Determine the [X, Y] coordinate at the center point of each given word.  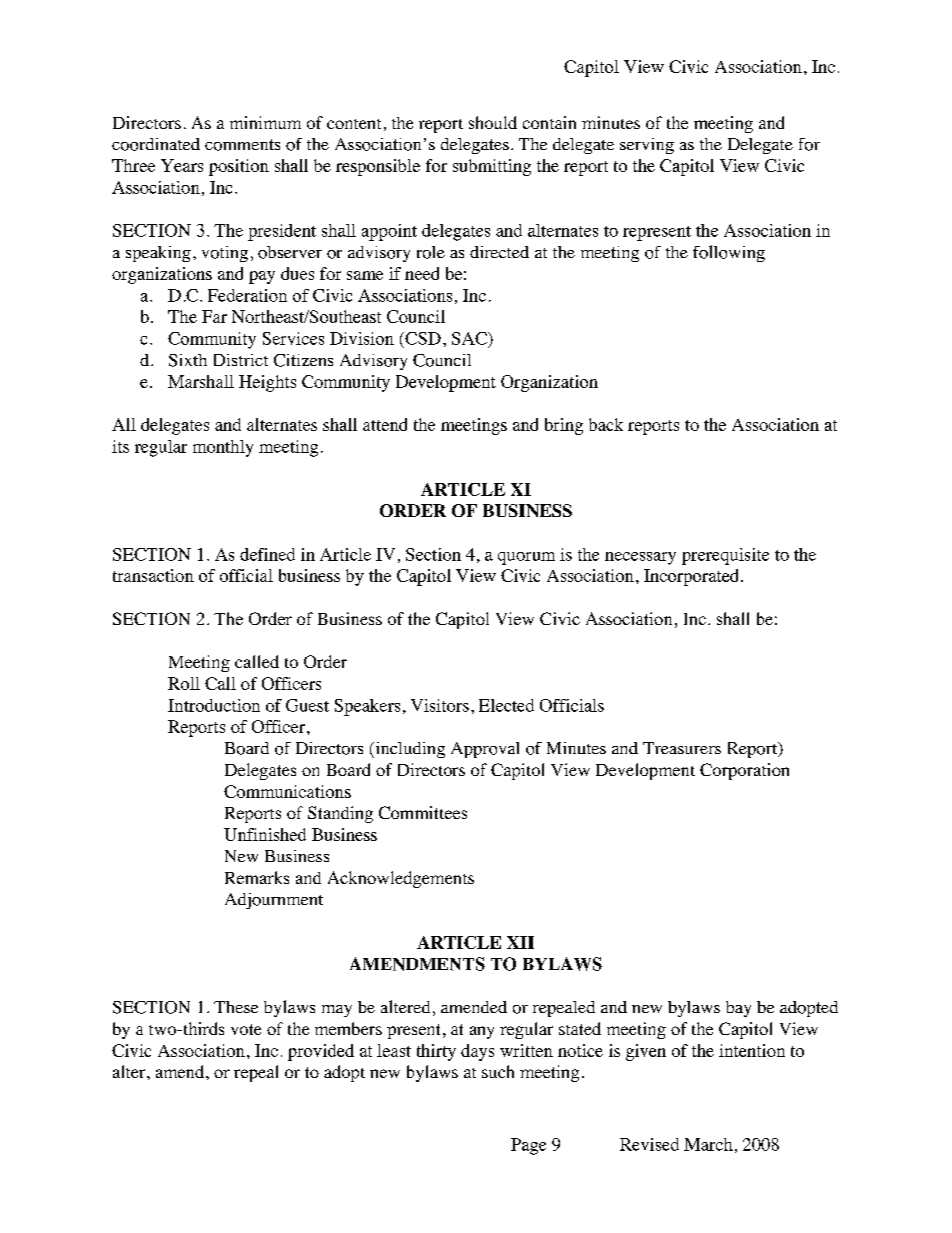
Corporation [744, 771]
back [606, 424]
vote [246, 1029]
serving [647, 146]
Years [182, 165]
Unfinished [265, 834]
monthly [223, 448]
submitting [492, 167]
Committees [423, 812]
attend [385, 424]
